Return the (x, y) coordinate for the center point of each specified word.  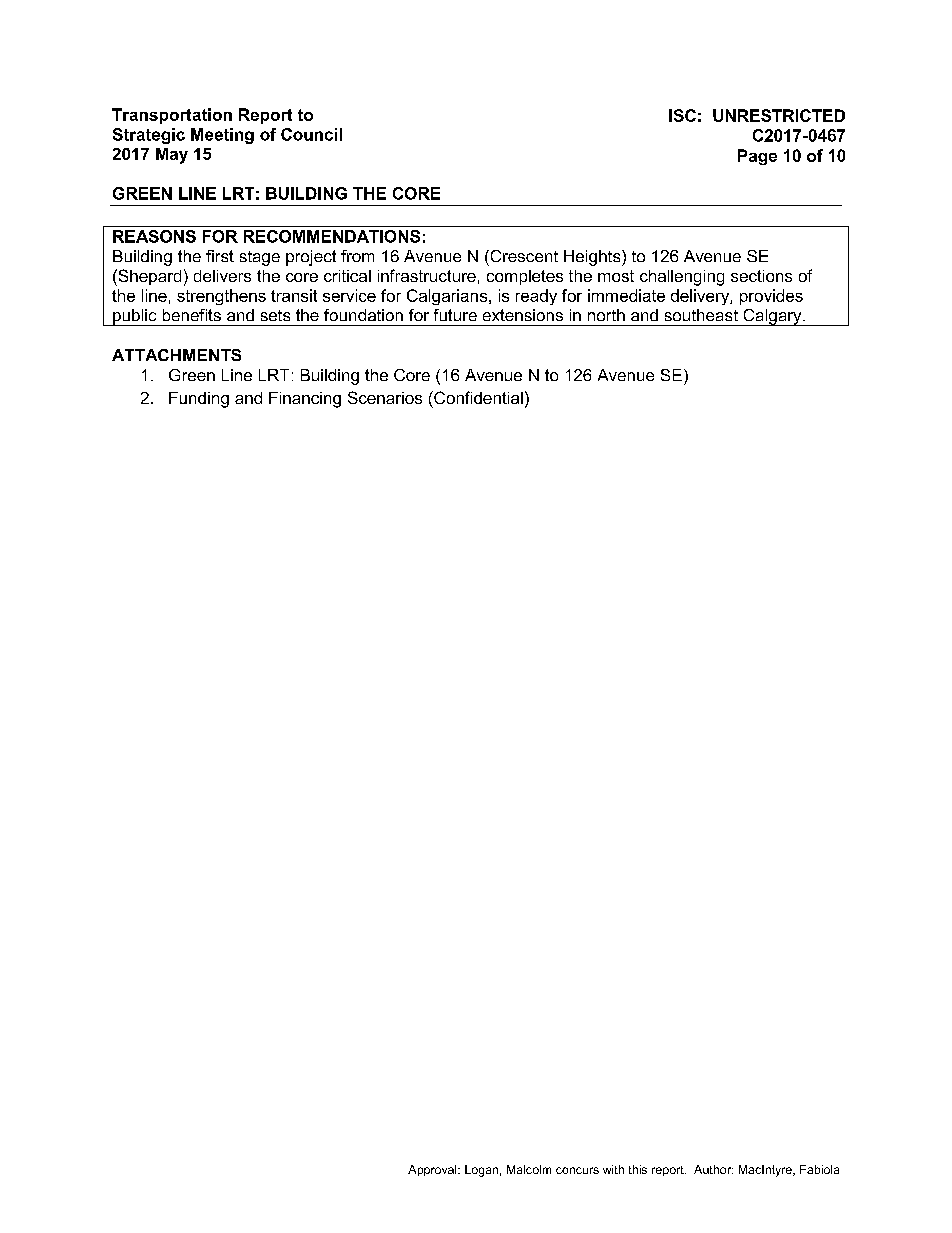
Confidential (477, 397)
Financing (305, 400)
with (613, 1169)
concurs (577, 1170)
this (638, 1169)
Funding (199, 400)
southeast (701, 315)
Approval (433, 1170)
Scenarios (385, 397)
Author (713, 1169)
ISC (682, 115)
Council (311, 134)
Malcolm (529, 1169)
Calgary (772, 317)
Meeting (222, 136)
